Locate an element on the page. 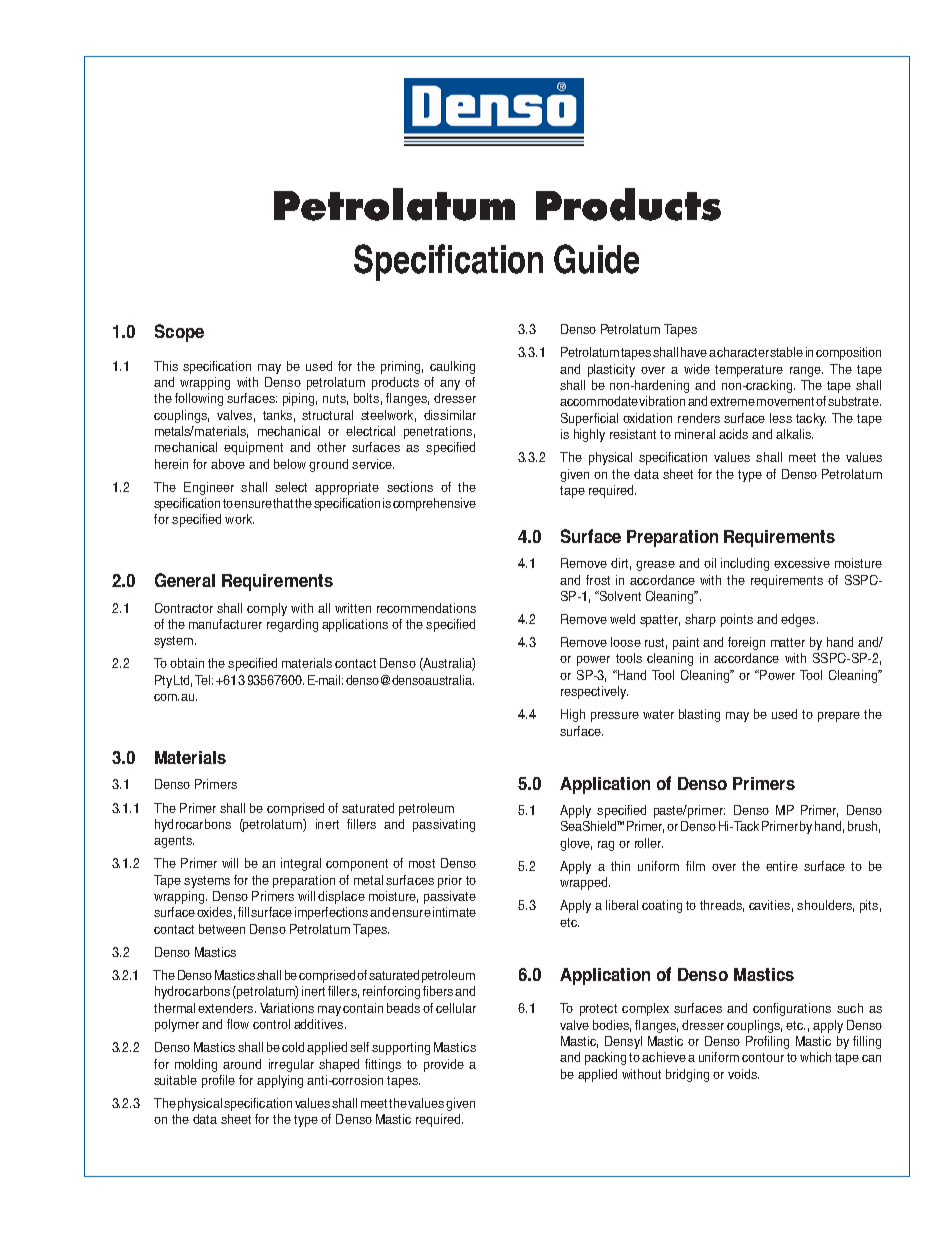 The height and width of the document is (1233, 952). provide is located at coordinates (444, 1065).
